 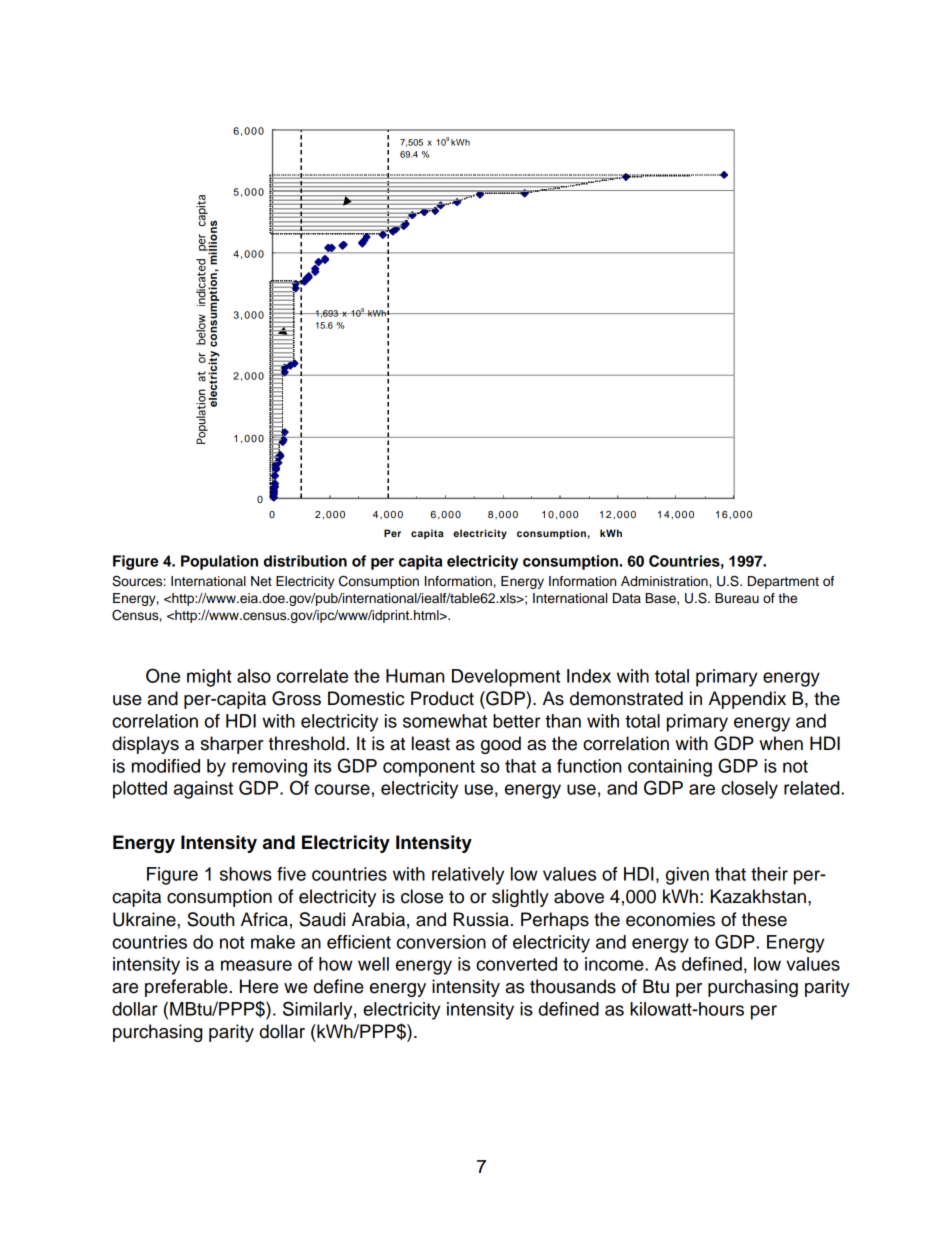 I want to click on component, so click(x=429, y=768).
